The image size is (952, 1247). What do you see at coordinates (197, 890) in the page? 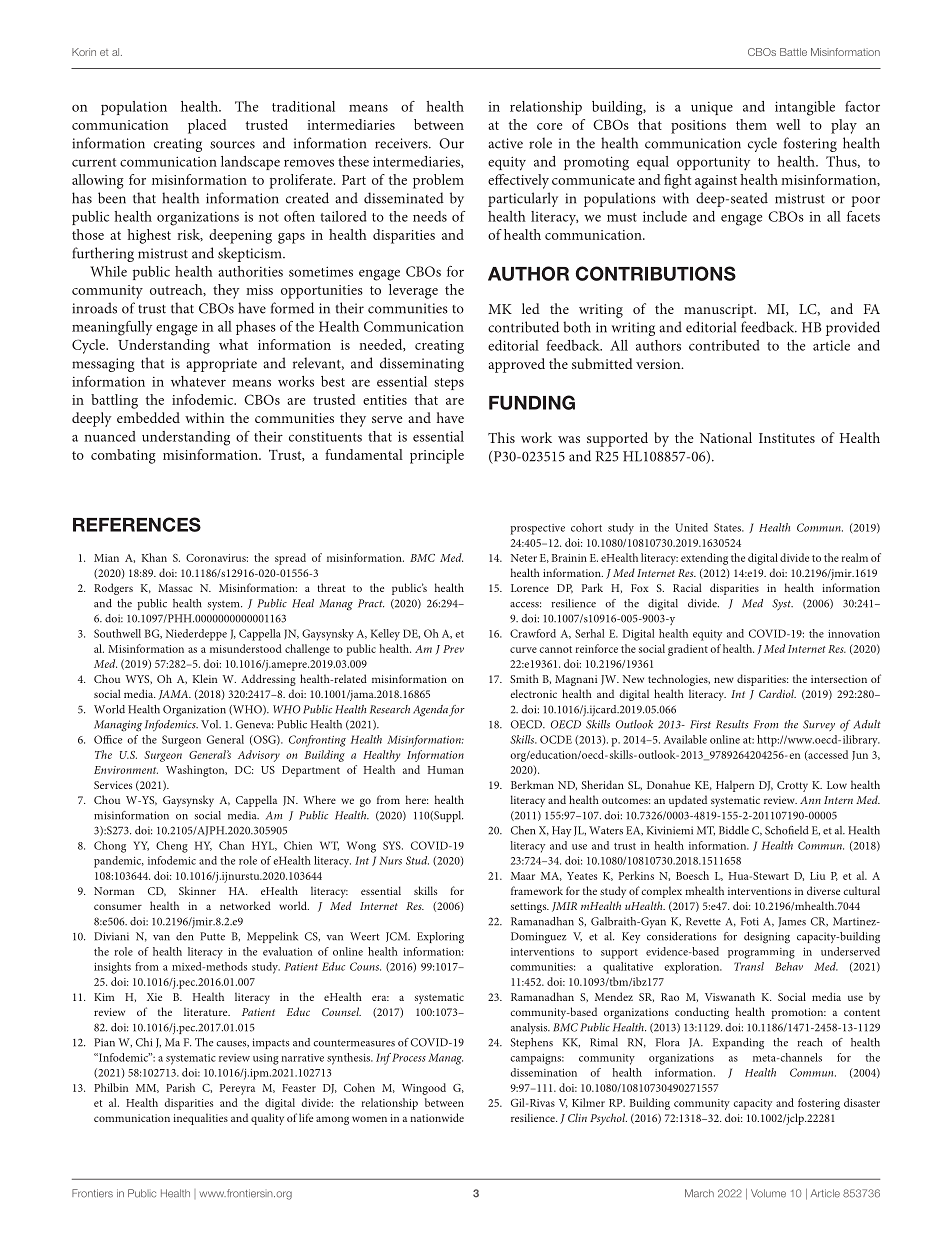
I see `Skinner` at bounding box center [197, 890].
